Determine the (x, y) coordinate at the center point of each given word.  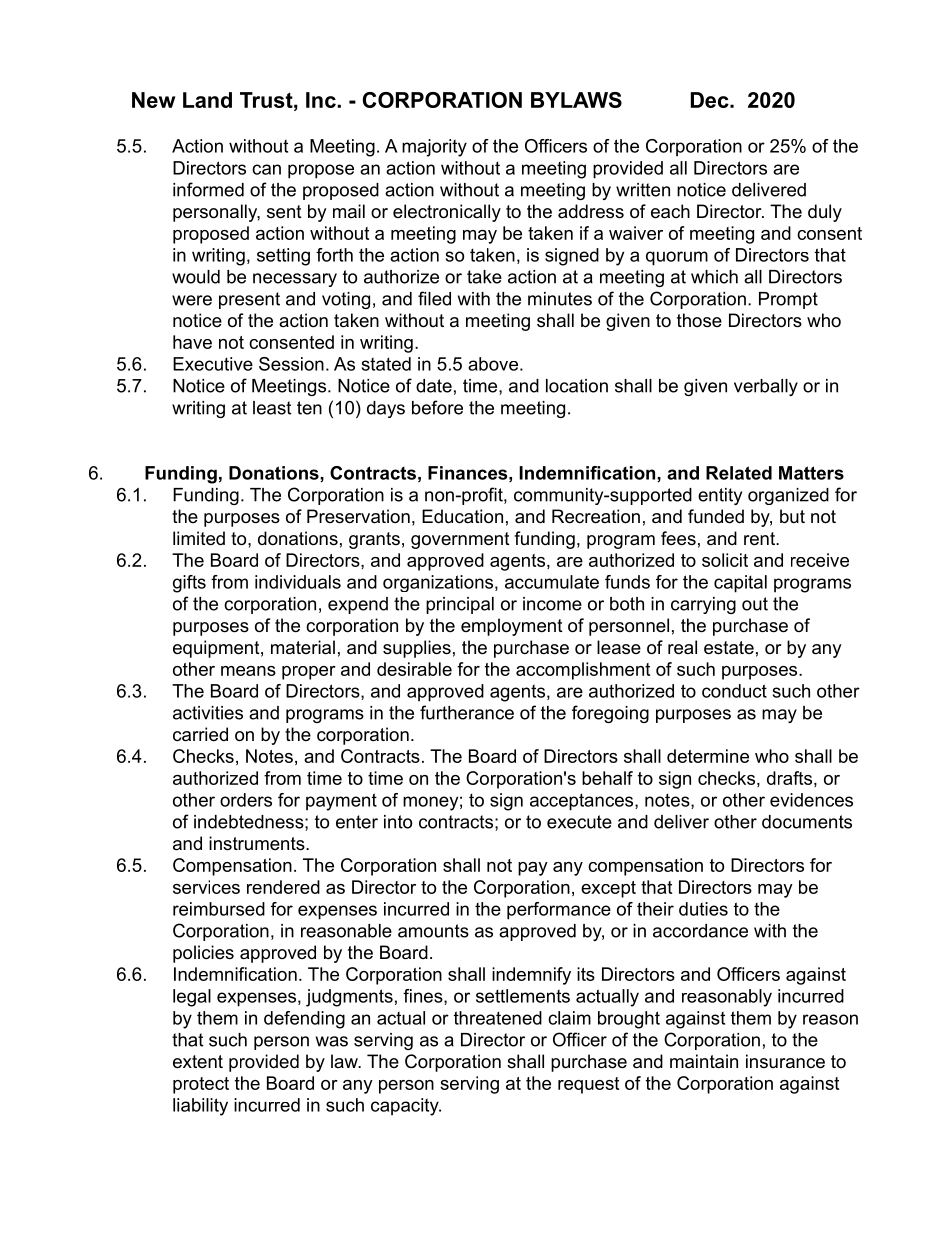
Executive (213, 364)
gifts (189, 584)
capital (740, 584)
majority (434, 148)
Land (207, 100)
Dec (711, 100)
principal (460, 605)
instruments (258, 843)
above (493, 364)
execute (579, 822)
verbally (766, 387)
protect (201, 1085)
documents (807, 822)
